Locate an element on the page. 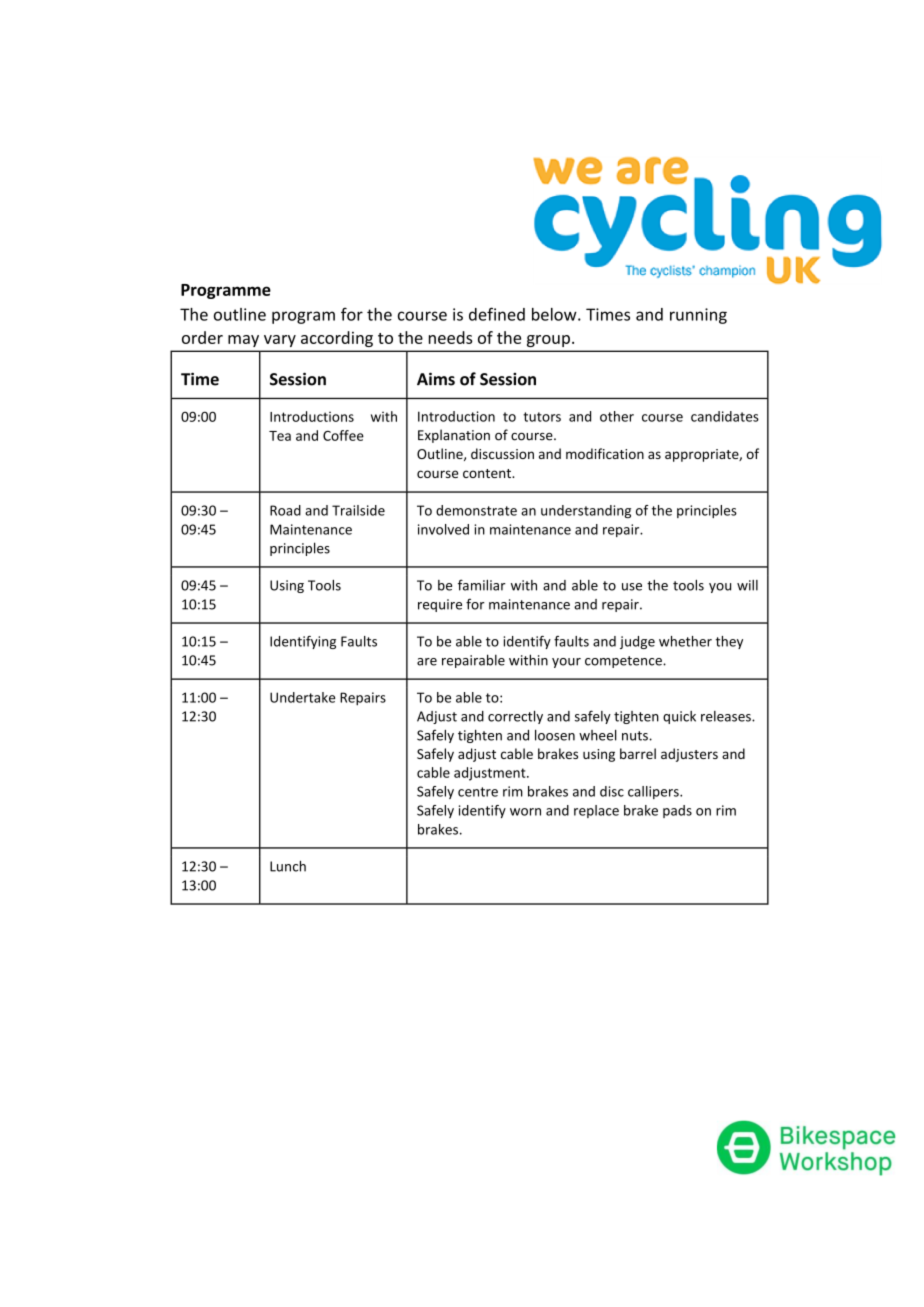  worn is located at coordinates (525, 812).
